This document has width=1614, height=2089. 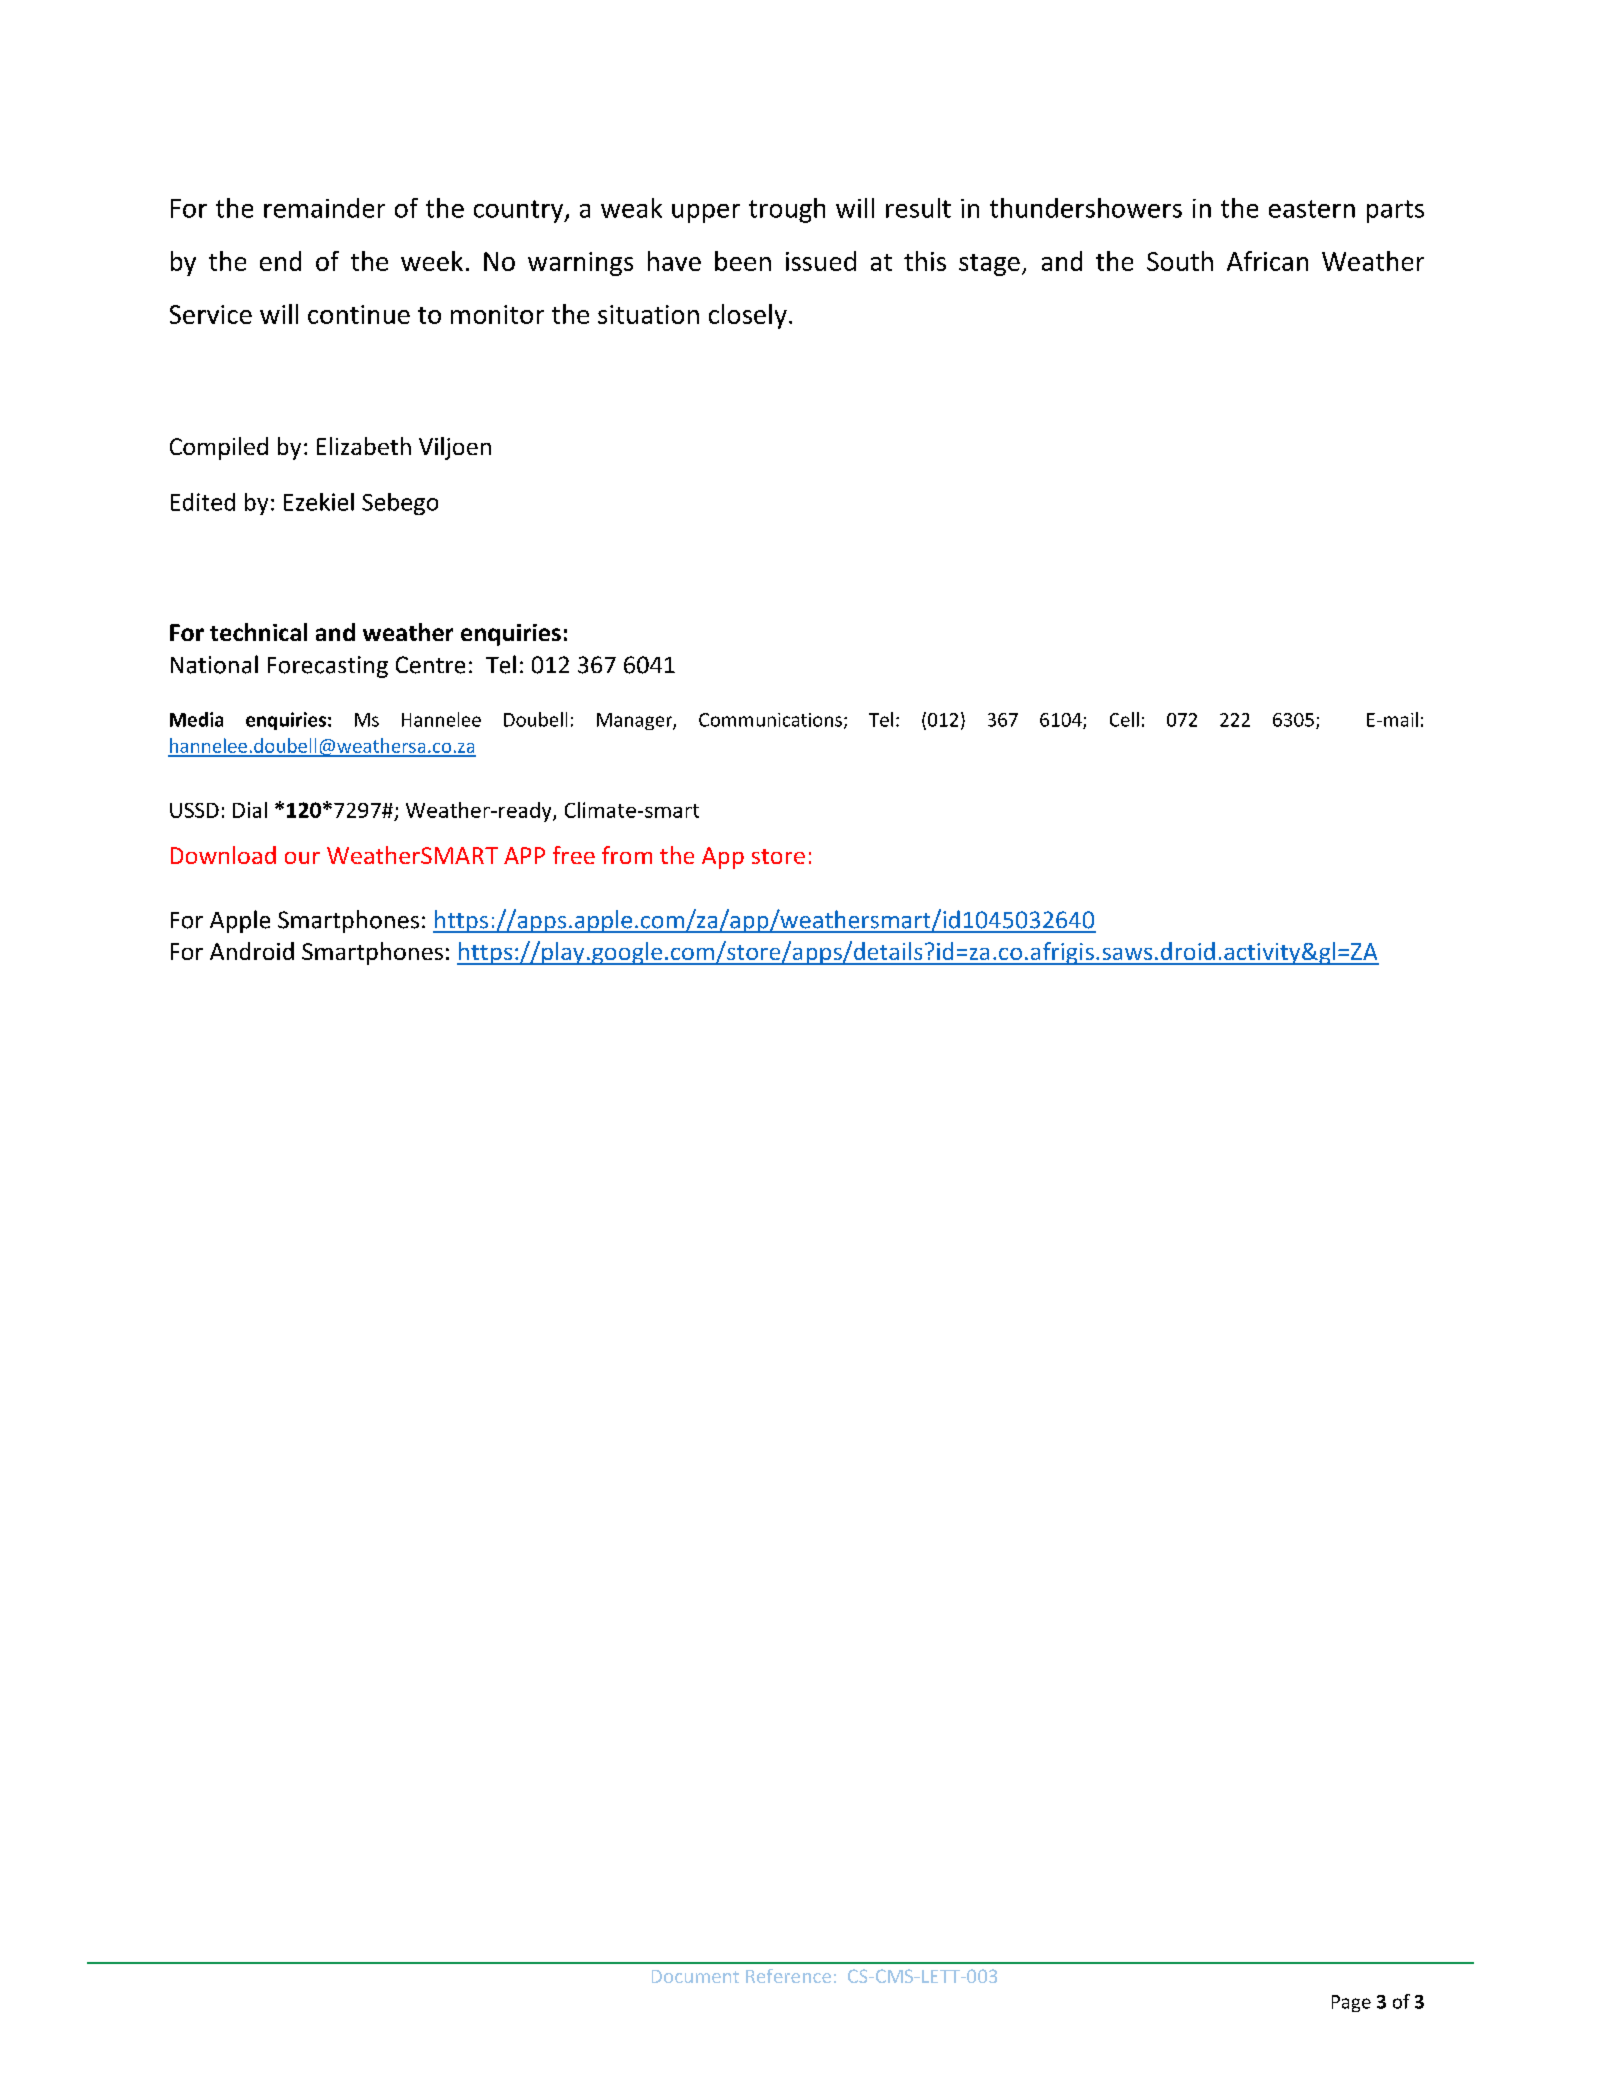 I want to click on end, so click(x=280, y=261).
